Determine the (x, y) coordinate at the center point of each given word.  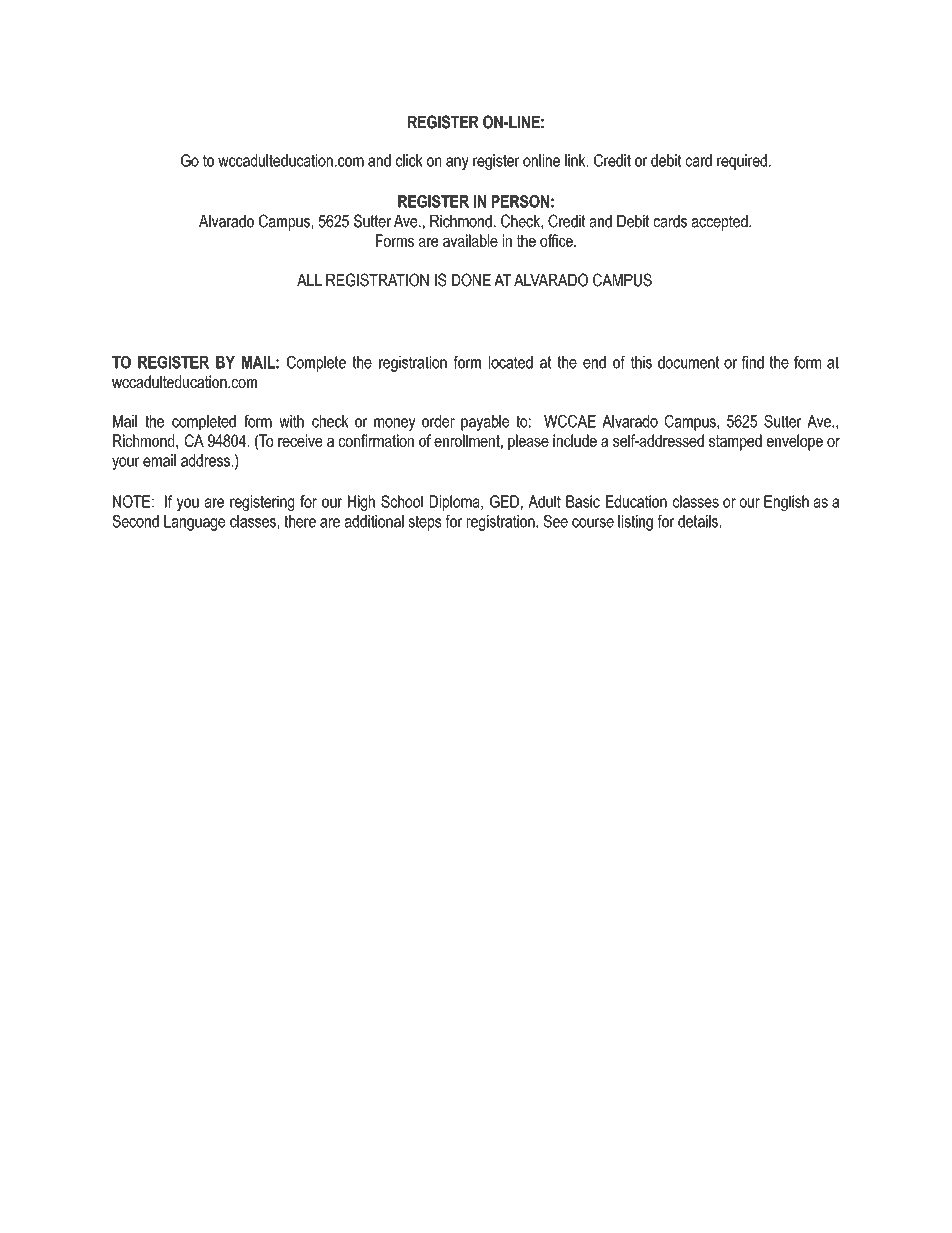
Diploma (456, 503)
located (511, 362)
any (457, 163)
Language (194, 523)
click (409, 160)
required (742, 162)
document (688, 362)
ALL (309, 280)
